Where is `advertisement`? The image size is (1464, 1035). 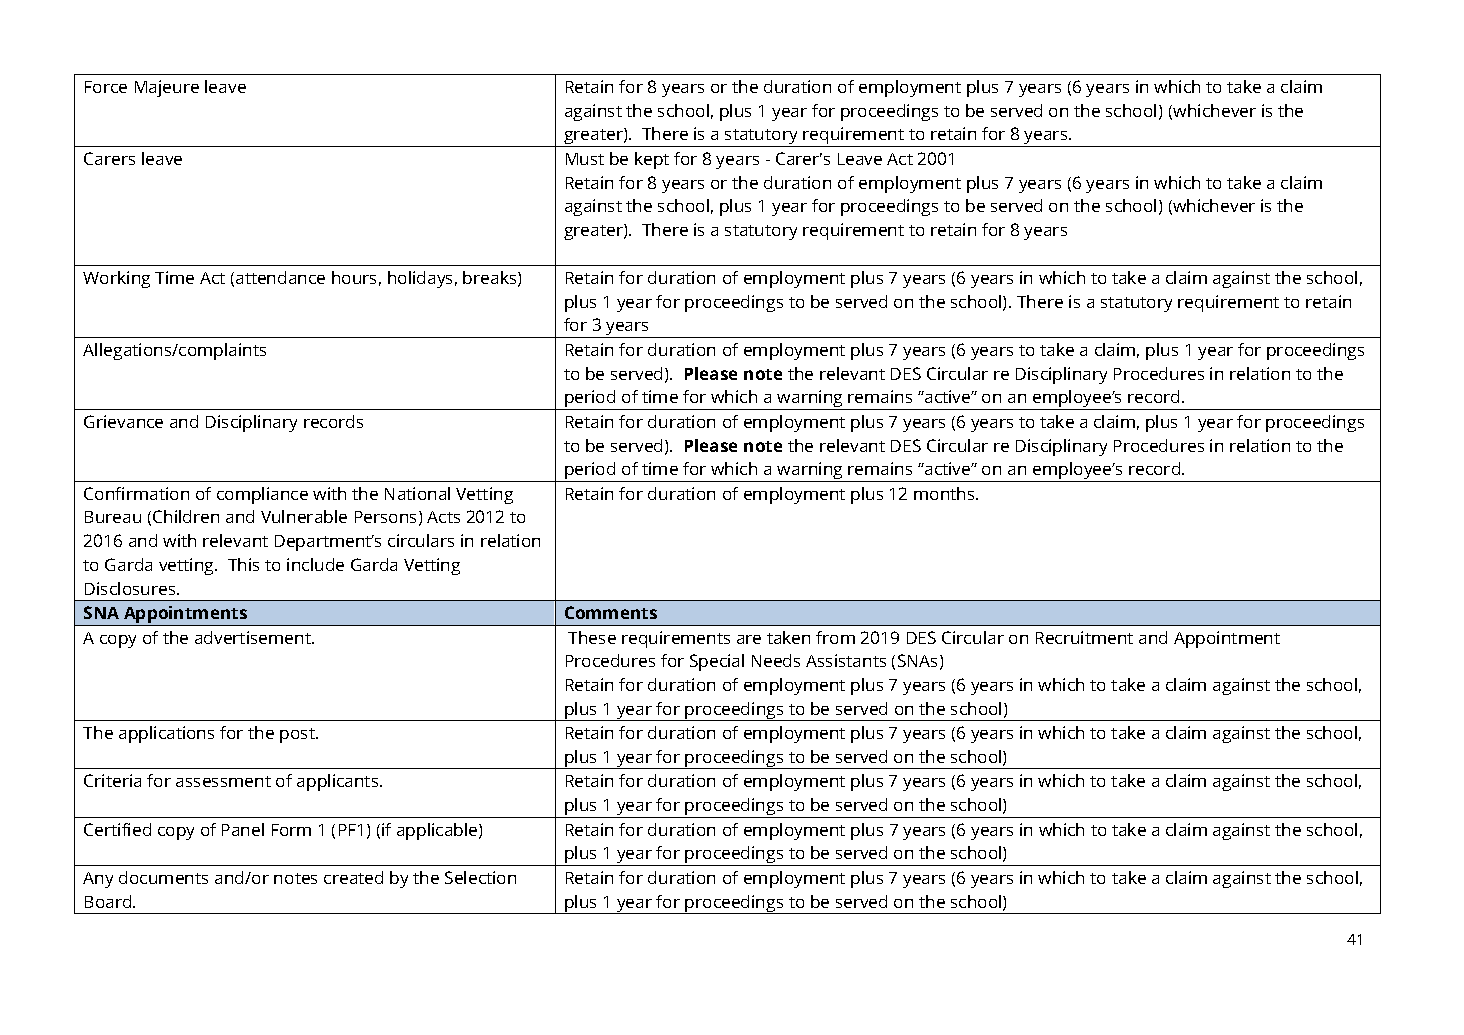
advertisement is located at coordinates (254, 637).
